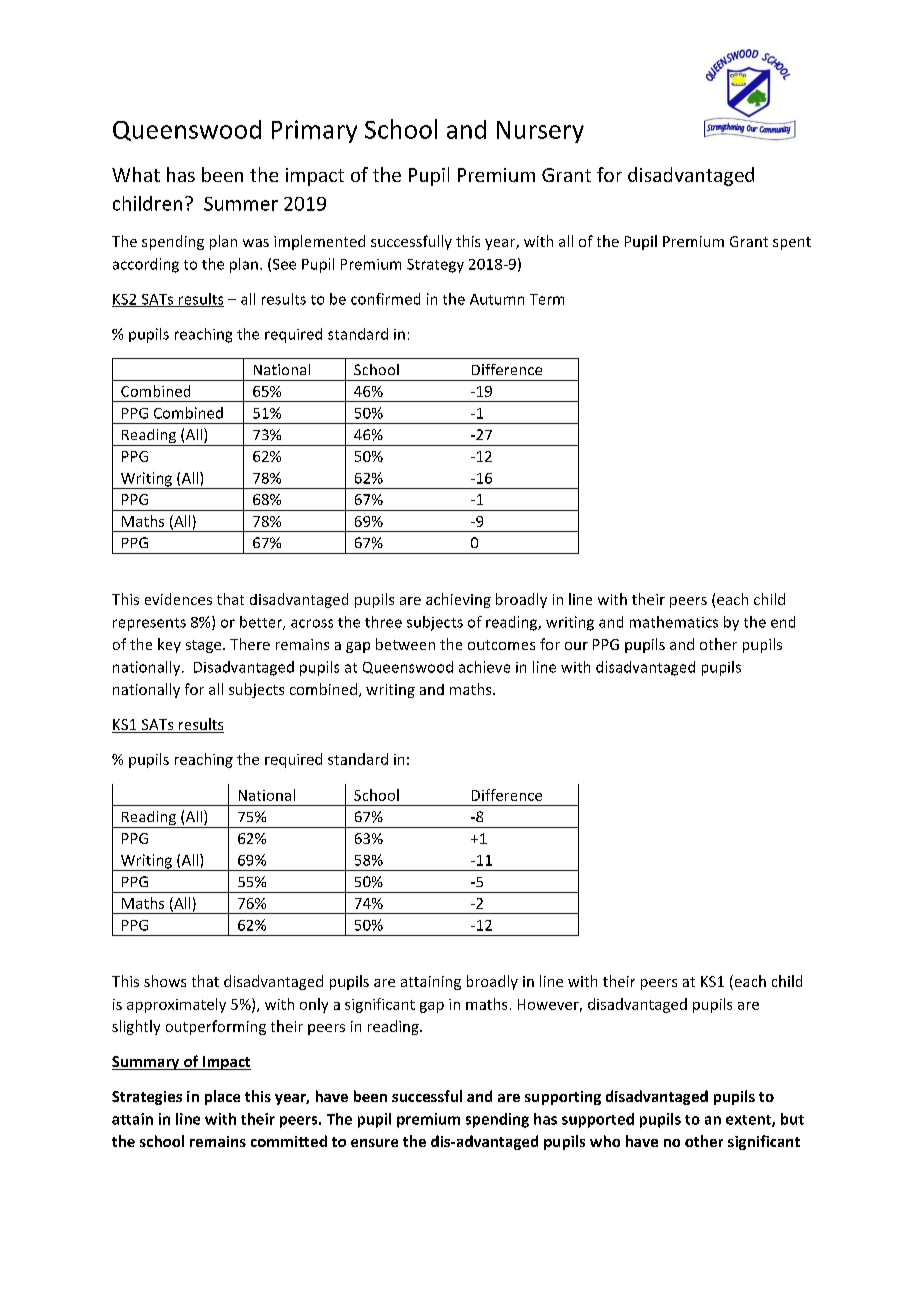 This screenshot has width=924, height=1308. What do you see at coordinates (540, 132) in the screenshot?
I see `Nursery` at bounding box center [540, 132].
